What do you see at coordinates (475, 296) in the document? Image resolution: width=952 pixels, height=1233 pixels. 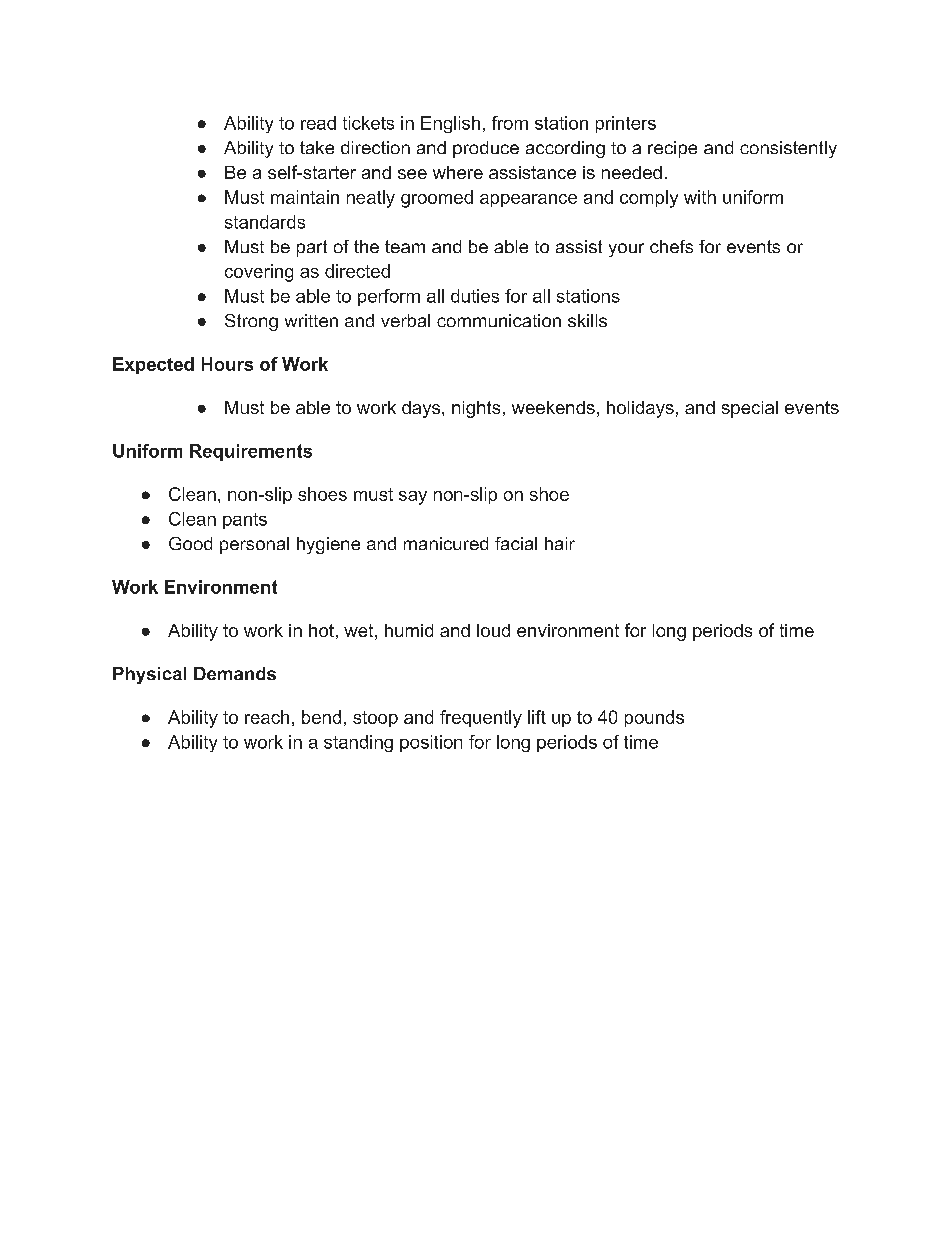 I see `duties` at bounding box center [475, 296].
